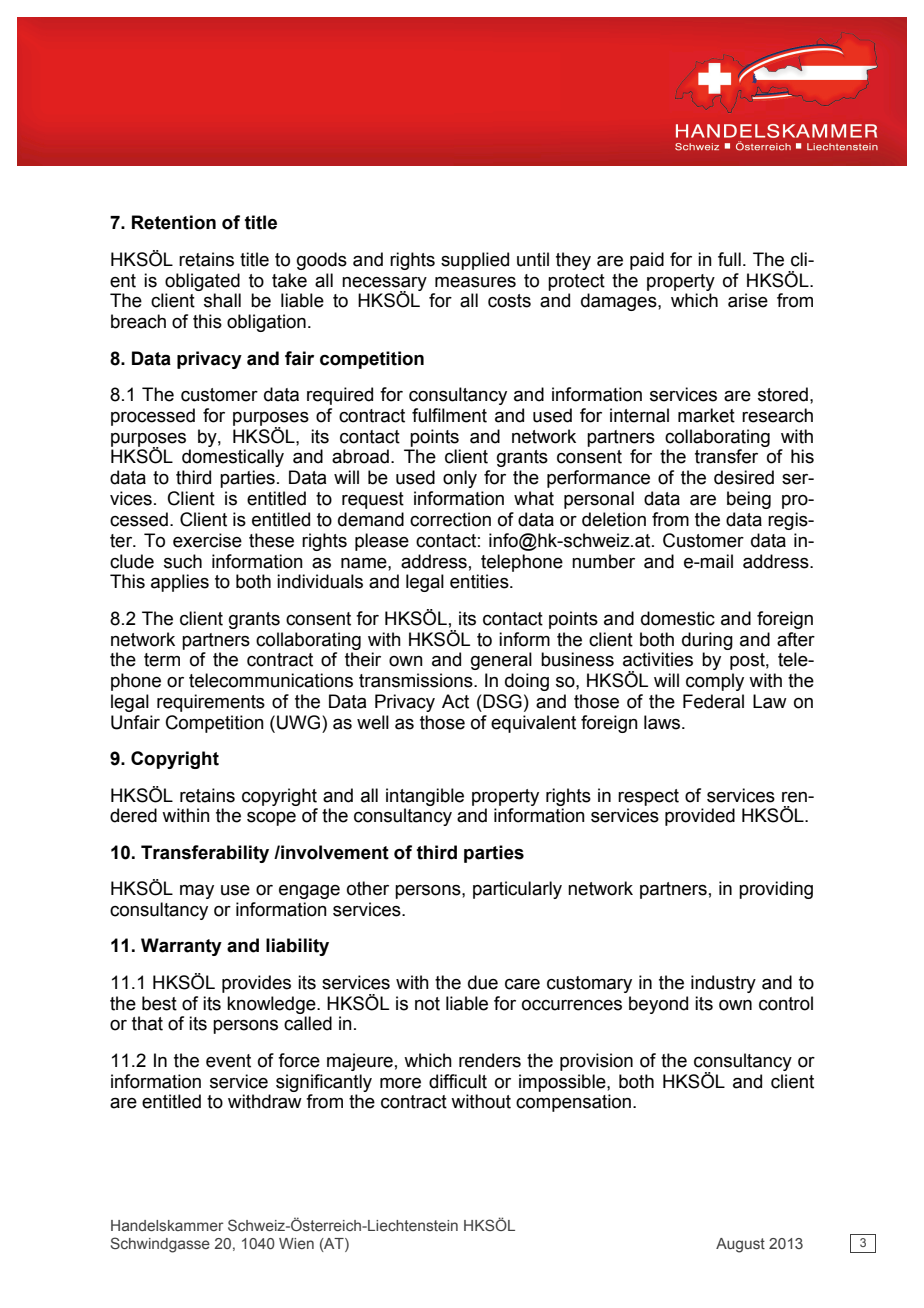  What do you see at coordinates (475, 261) in the screenshot?
I see `supplied` at bounding box center [475, 261].
